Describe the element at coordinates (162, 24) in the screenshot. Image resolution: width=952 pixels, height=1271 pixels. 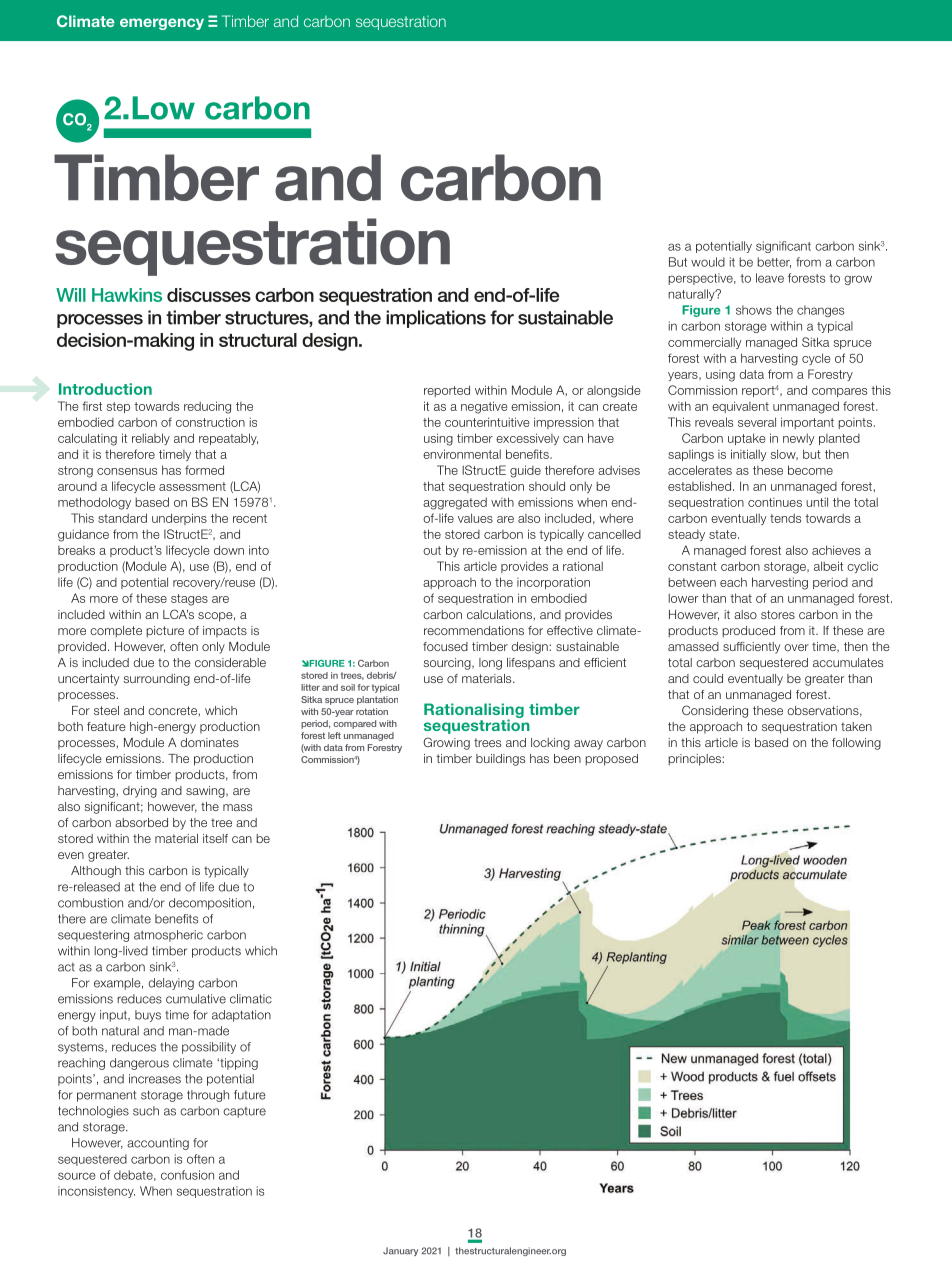
I see `emergency` at that location.
